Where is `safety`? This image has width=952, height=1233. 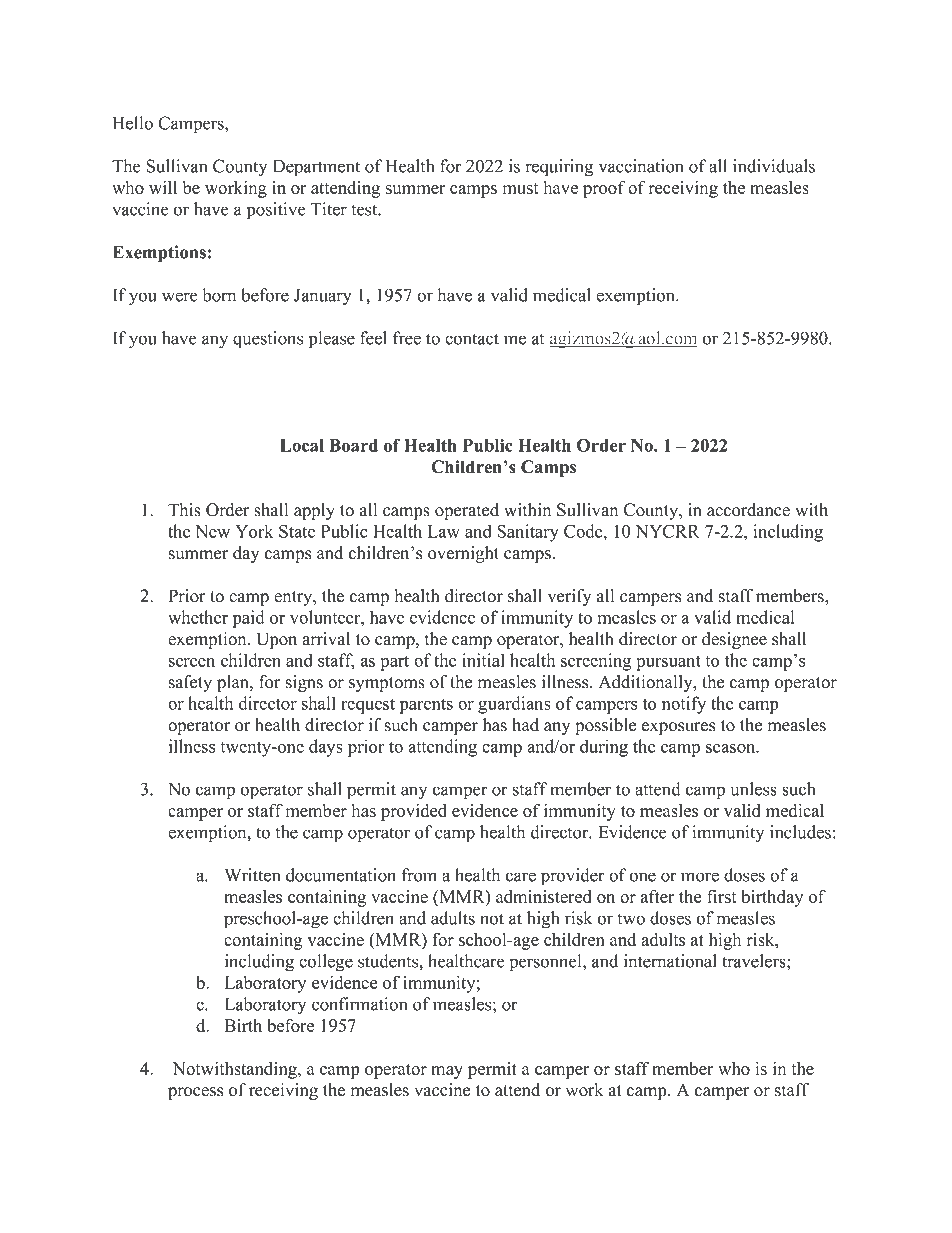 safety is located at coordinates (190, 683).
